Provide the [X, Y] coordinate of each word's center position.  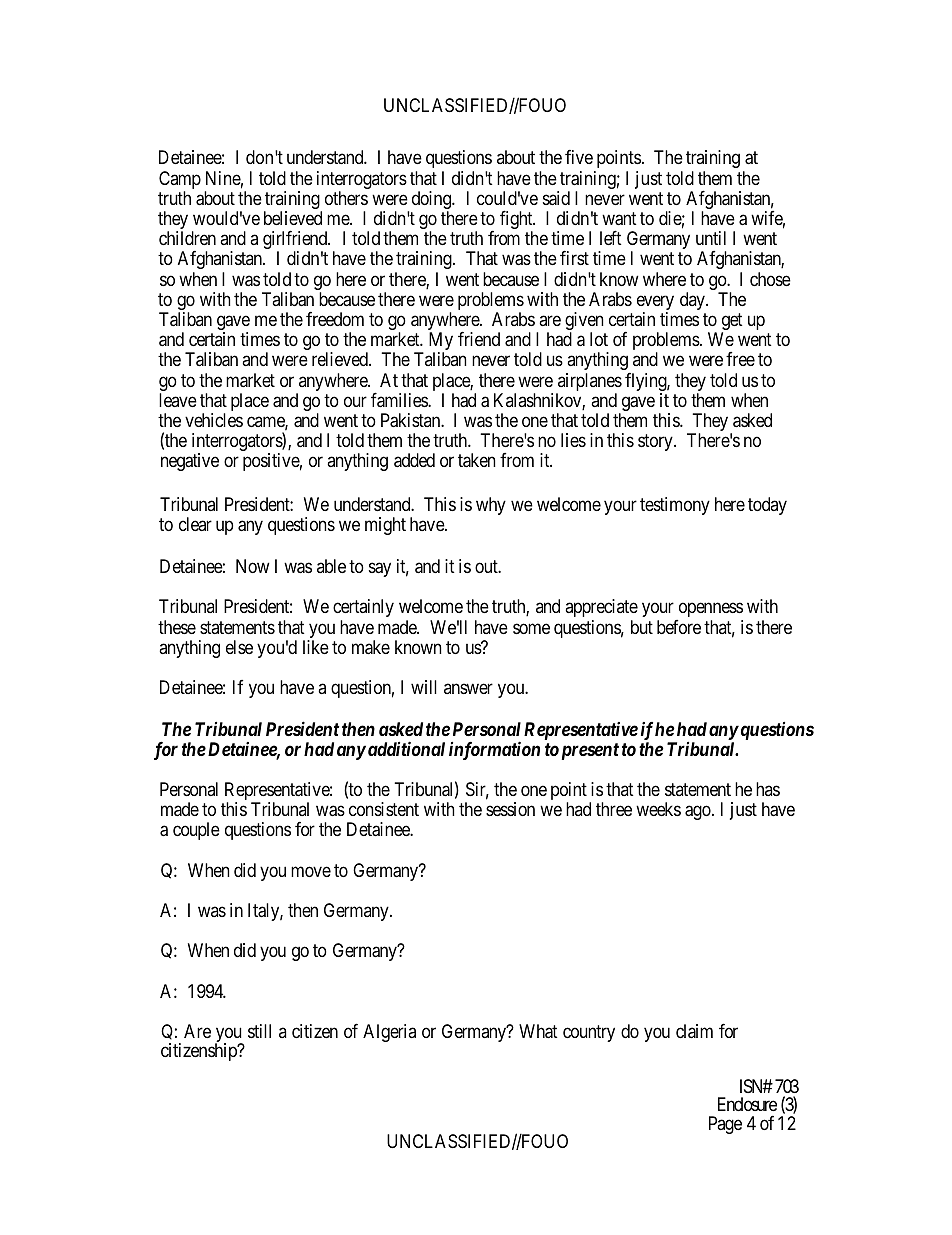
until [711, 238]
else [239, 647]
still [259, 1031]
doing [433, 201]
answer [468, 688]
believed [293, 218]
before [679, 627]
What [538, 1031]
